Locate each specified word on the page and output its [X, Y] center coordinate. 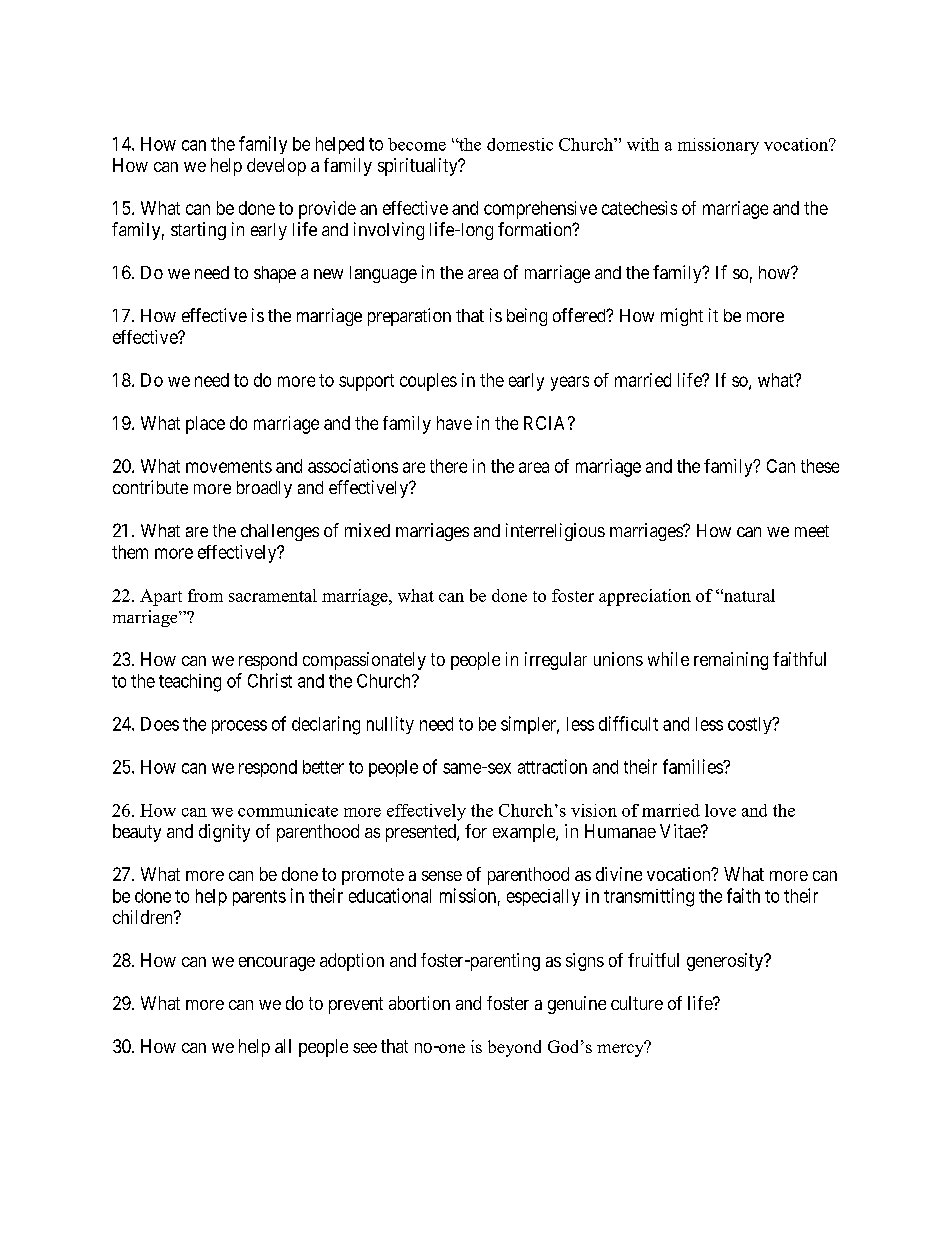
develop [276, 167]
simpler [530, 725]
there [448, 466]
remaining [731, 661]
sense [442, 876]
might [682, 317]
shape [275, 274]
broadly [264, 489]
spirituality [419, 167]
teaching [190, 683]
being [527, 317]
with [643, 144]
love [720, 810]
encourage [277, 964]
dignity [224, 833]
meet [812, 531]
